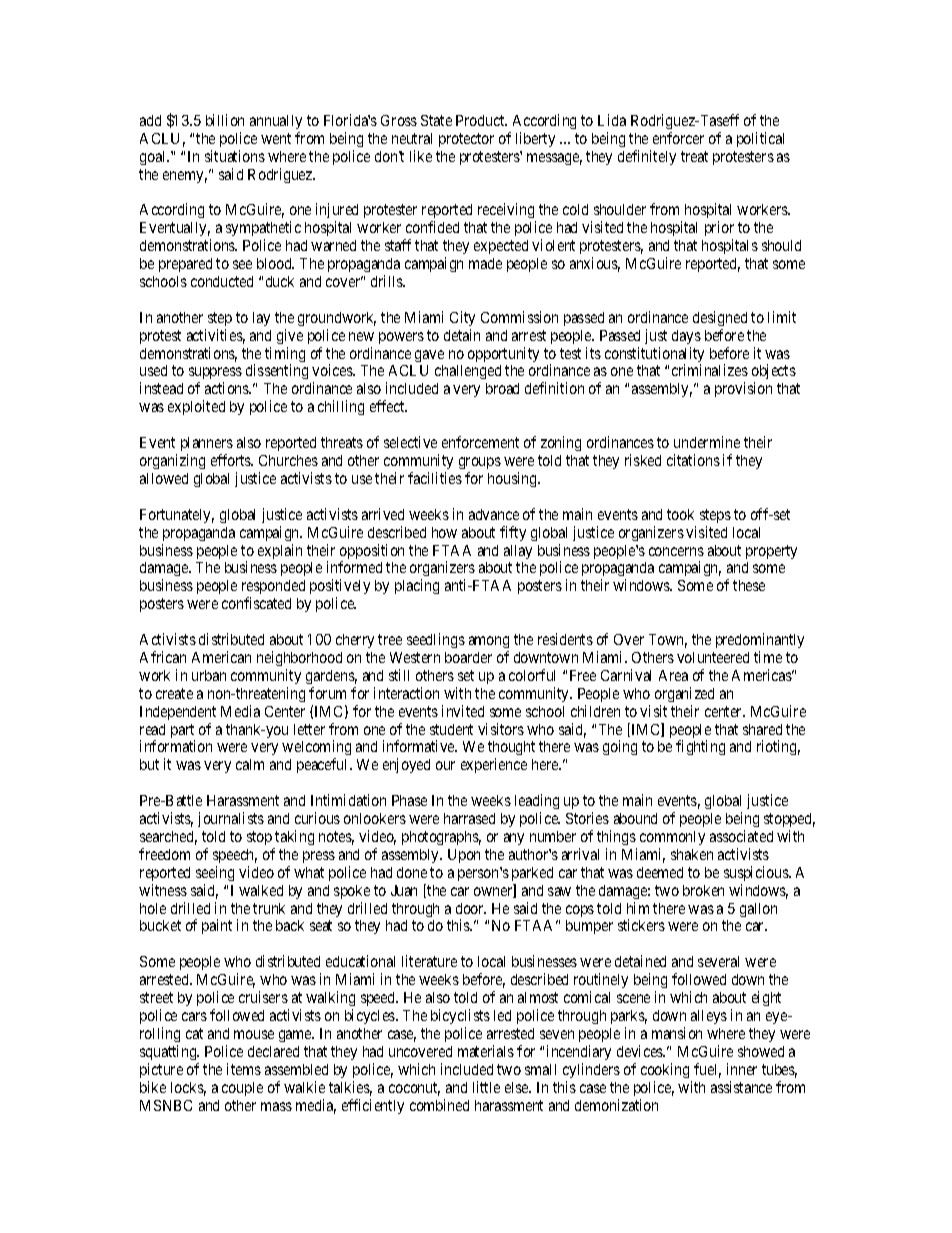 The width and height of the page is (952, 1233). I want to click on planners, so click(207, 444).
